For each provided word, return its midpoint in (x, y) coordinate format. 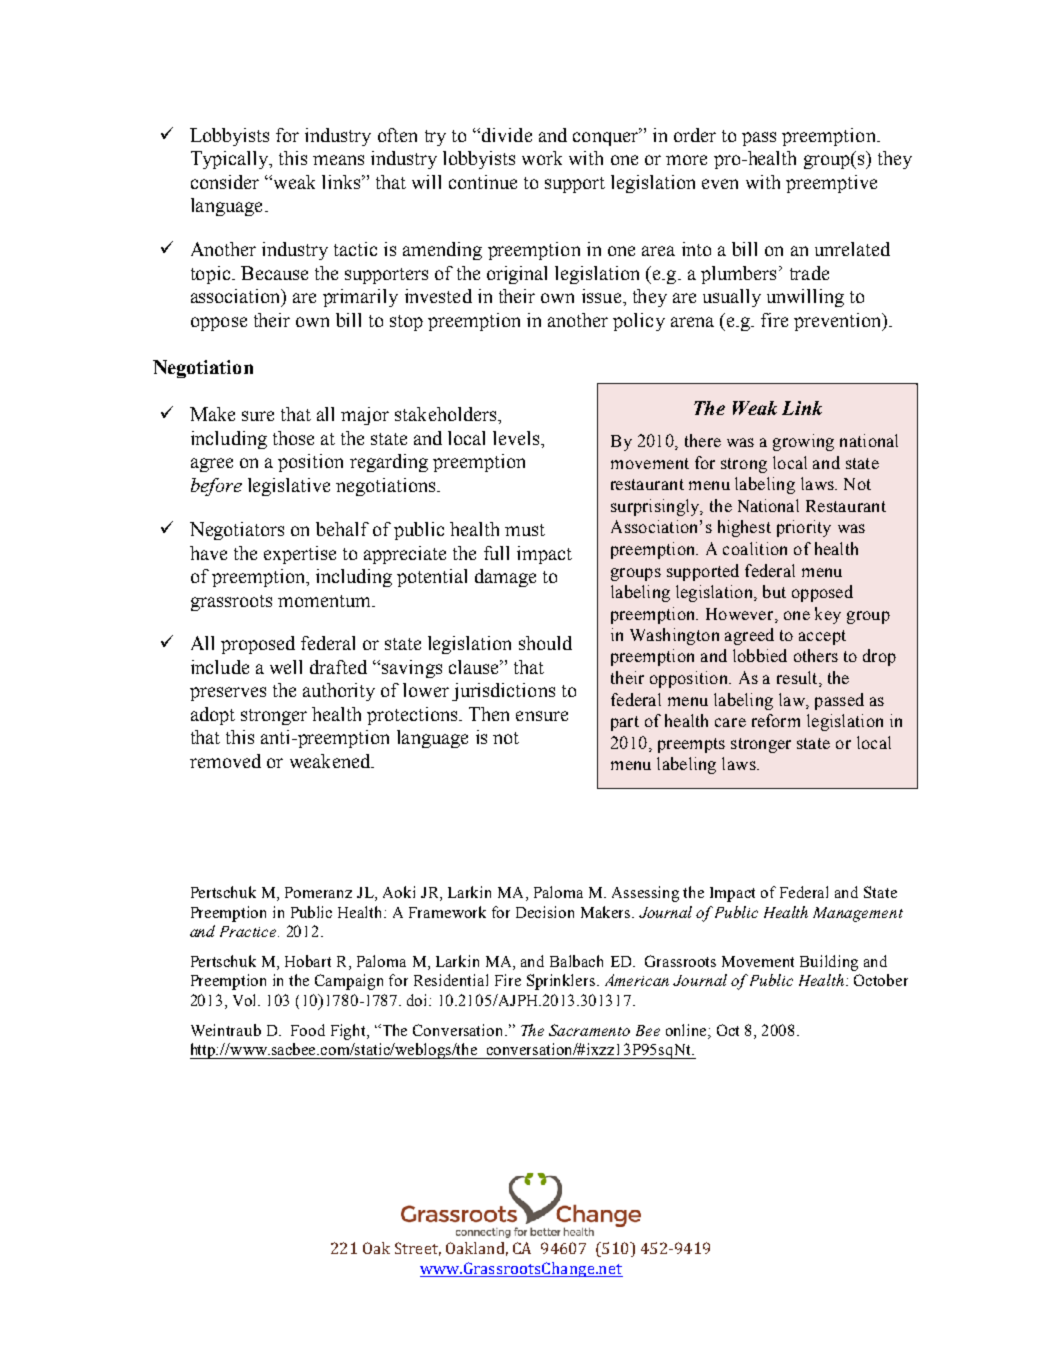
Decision (545, 912)
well (286, 667)
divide (507, 135)
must (525, 530)
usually (732, 298)
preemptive (831, 184)
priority (804, 528)
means (338, 160)
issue (601, 296)
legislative (289, 487)
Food (308, 1030)
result (798, 679)
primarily (360, 298)
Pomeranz (318, 892)
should (545, 643)
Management (858, 914)
